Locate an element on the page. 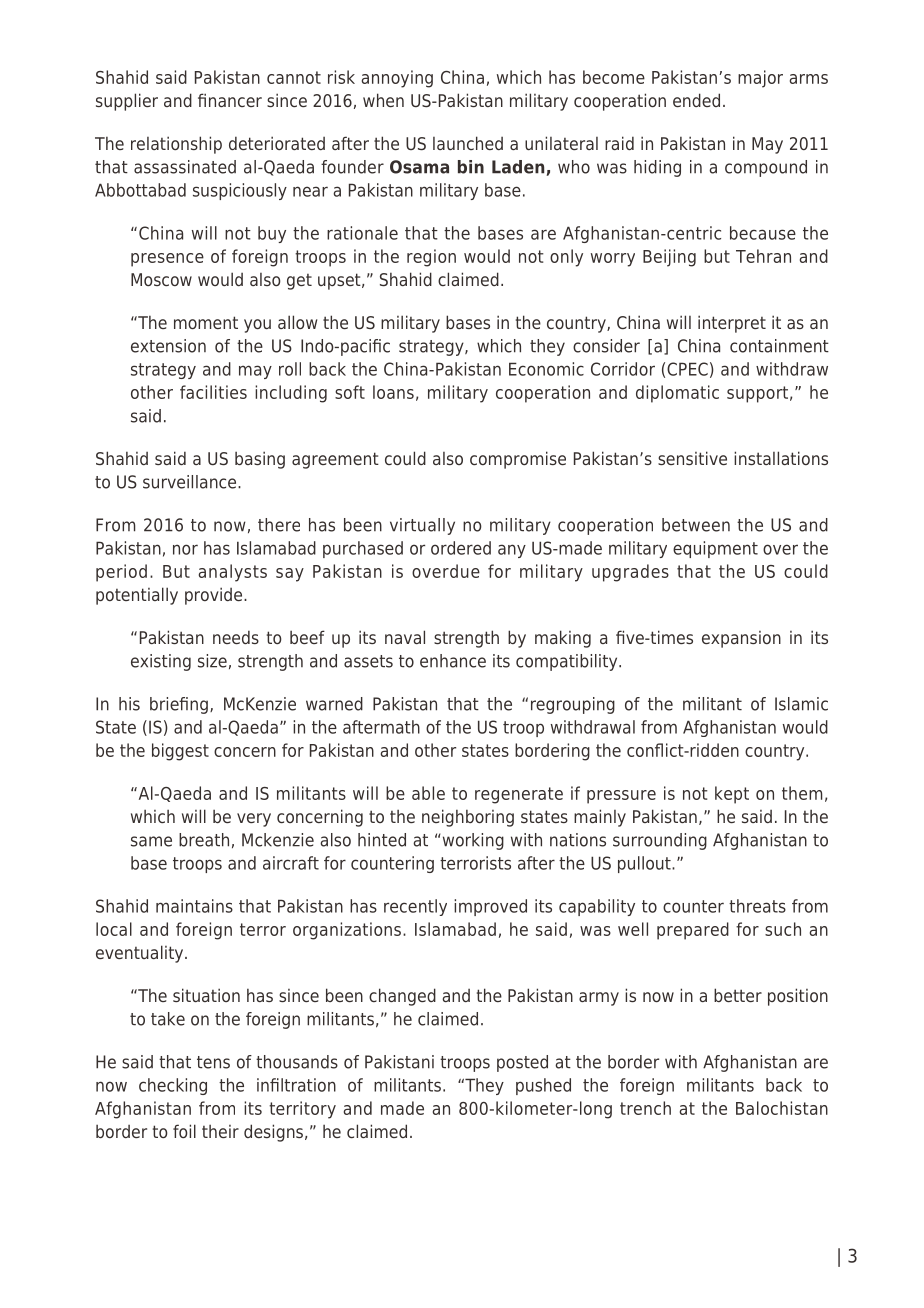 Image resolution: width=924 pixels, height=1308 pixels. relationship is located at coordinates (176, 145).
